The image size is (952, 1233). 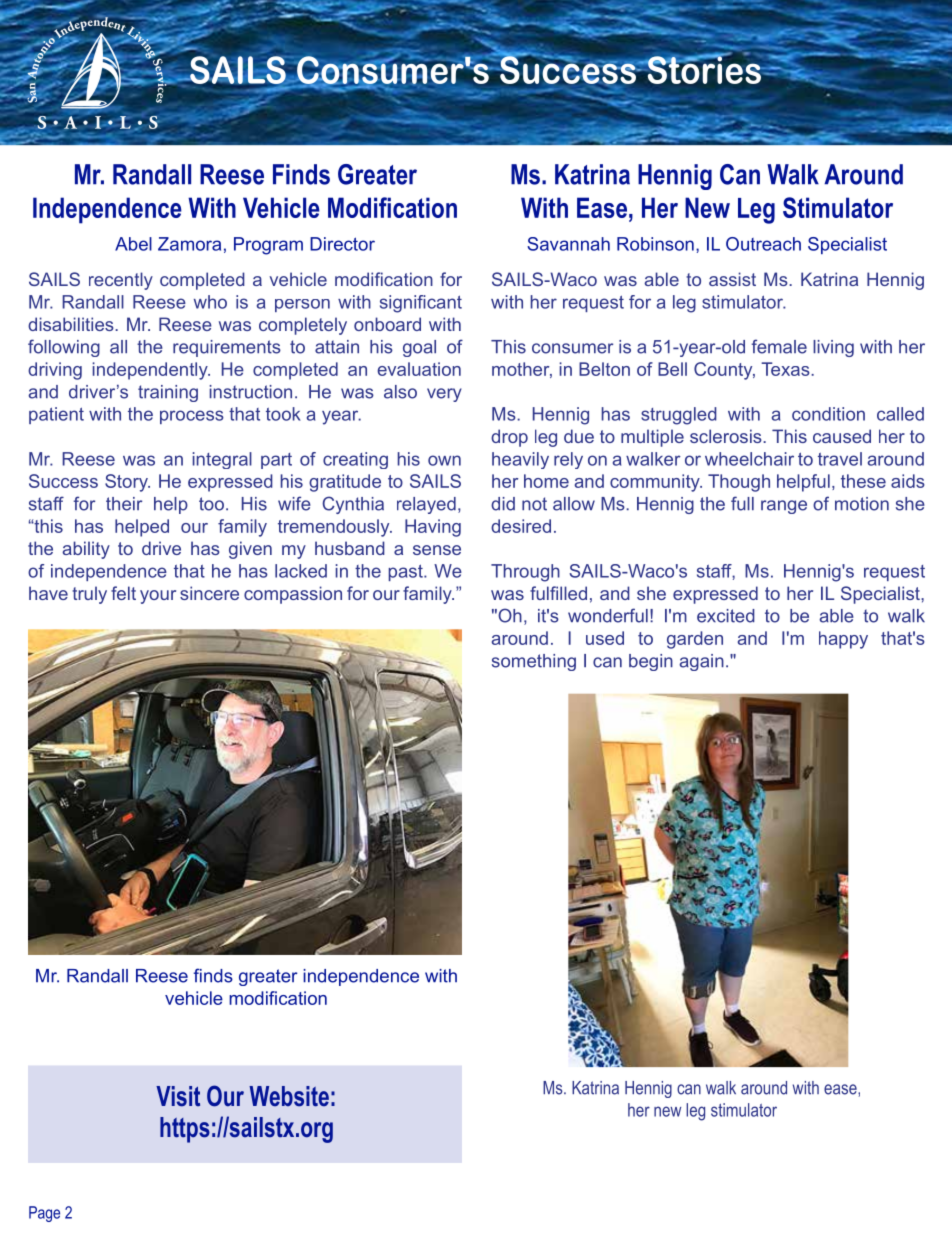 I want to click on something, so click(x=534, y=662).
